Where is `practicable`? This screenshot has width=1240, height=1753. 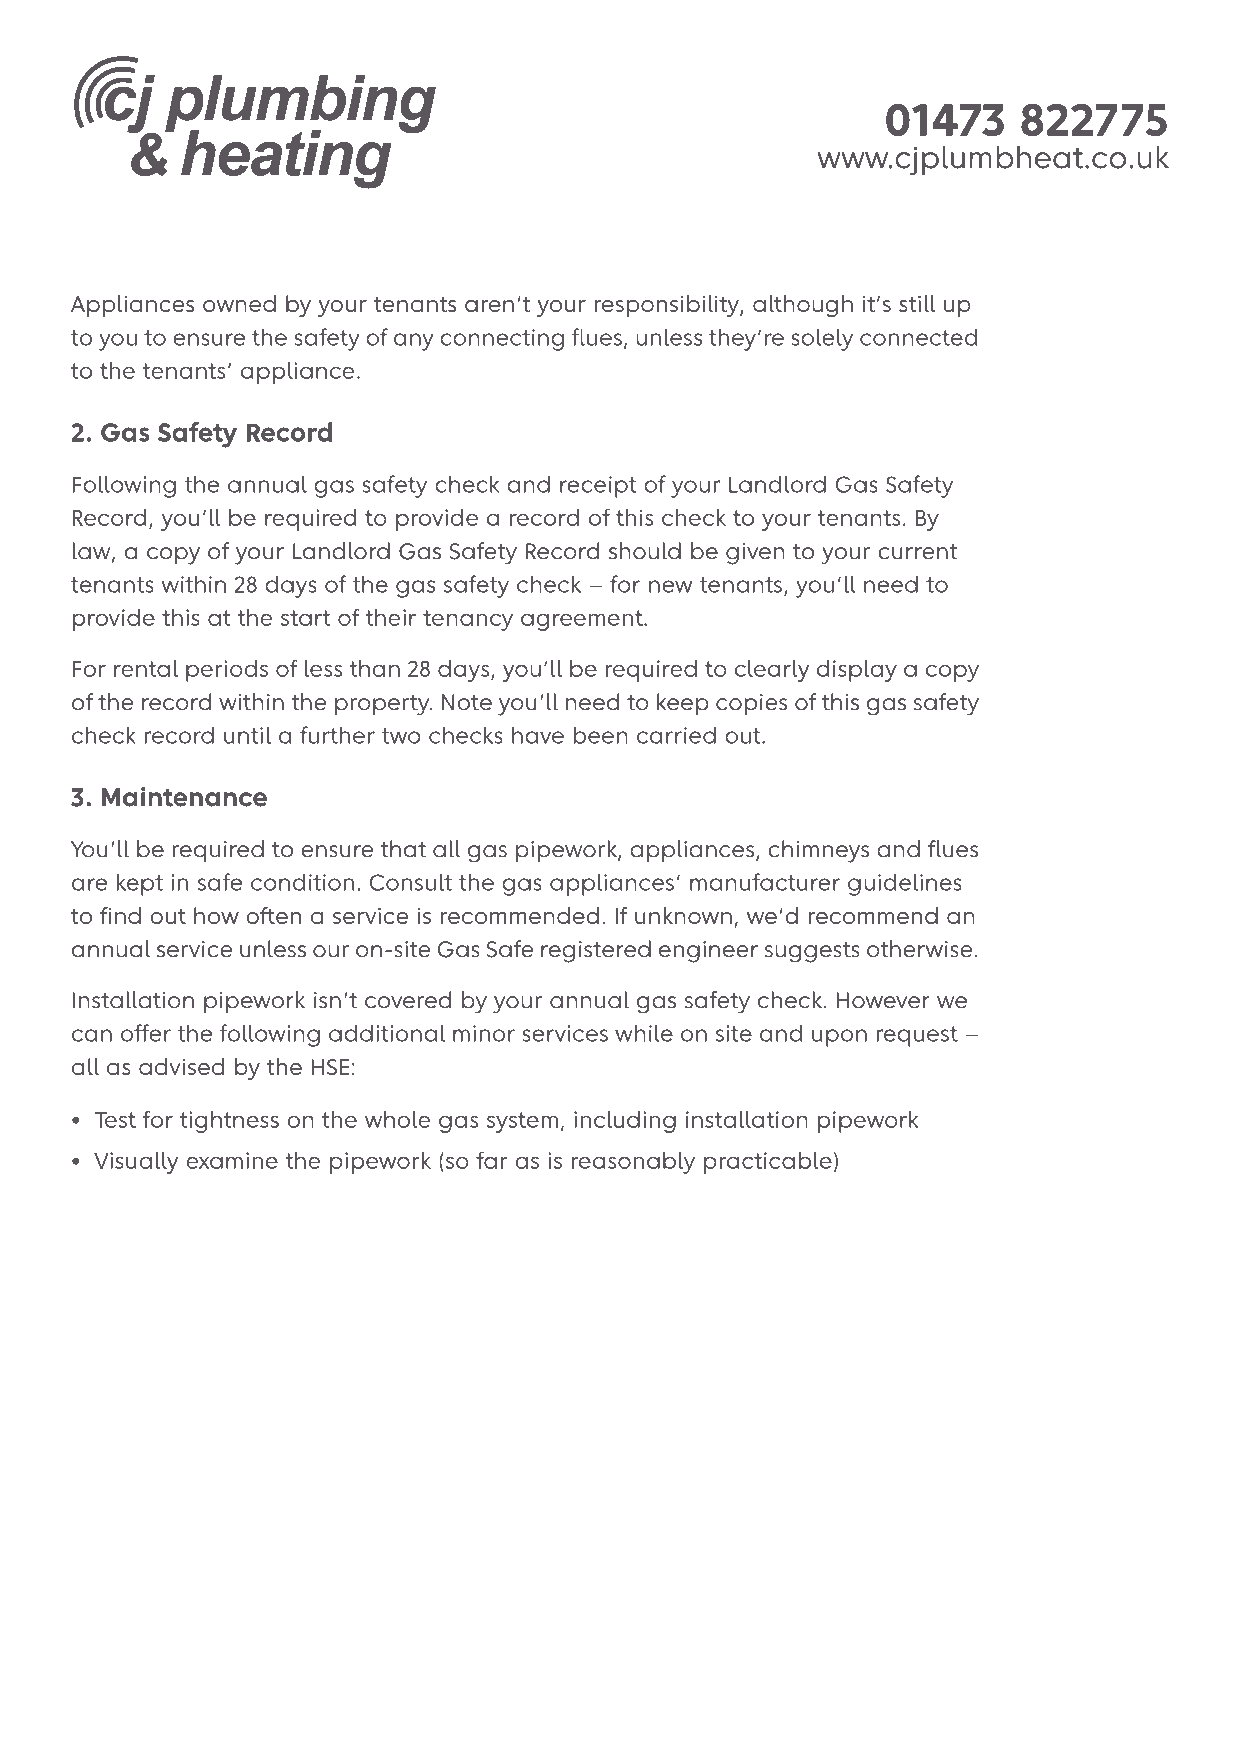 practicable is located at coordinates (768, 1163).
